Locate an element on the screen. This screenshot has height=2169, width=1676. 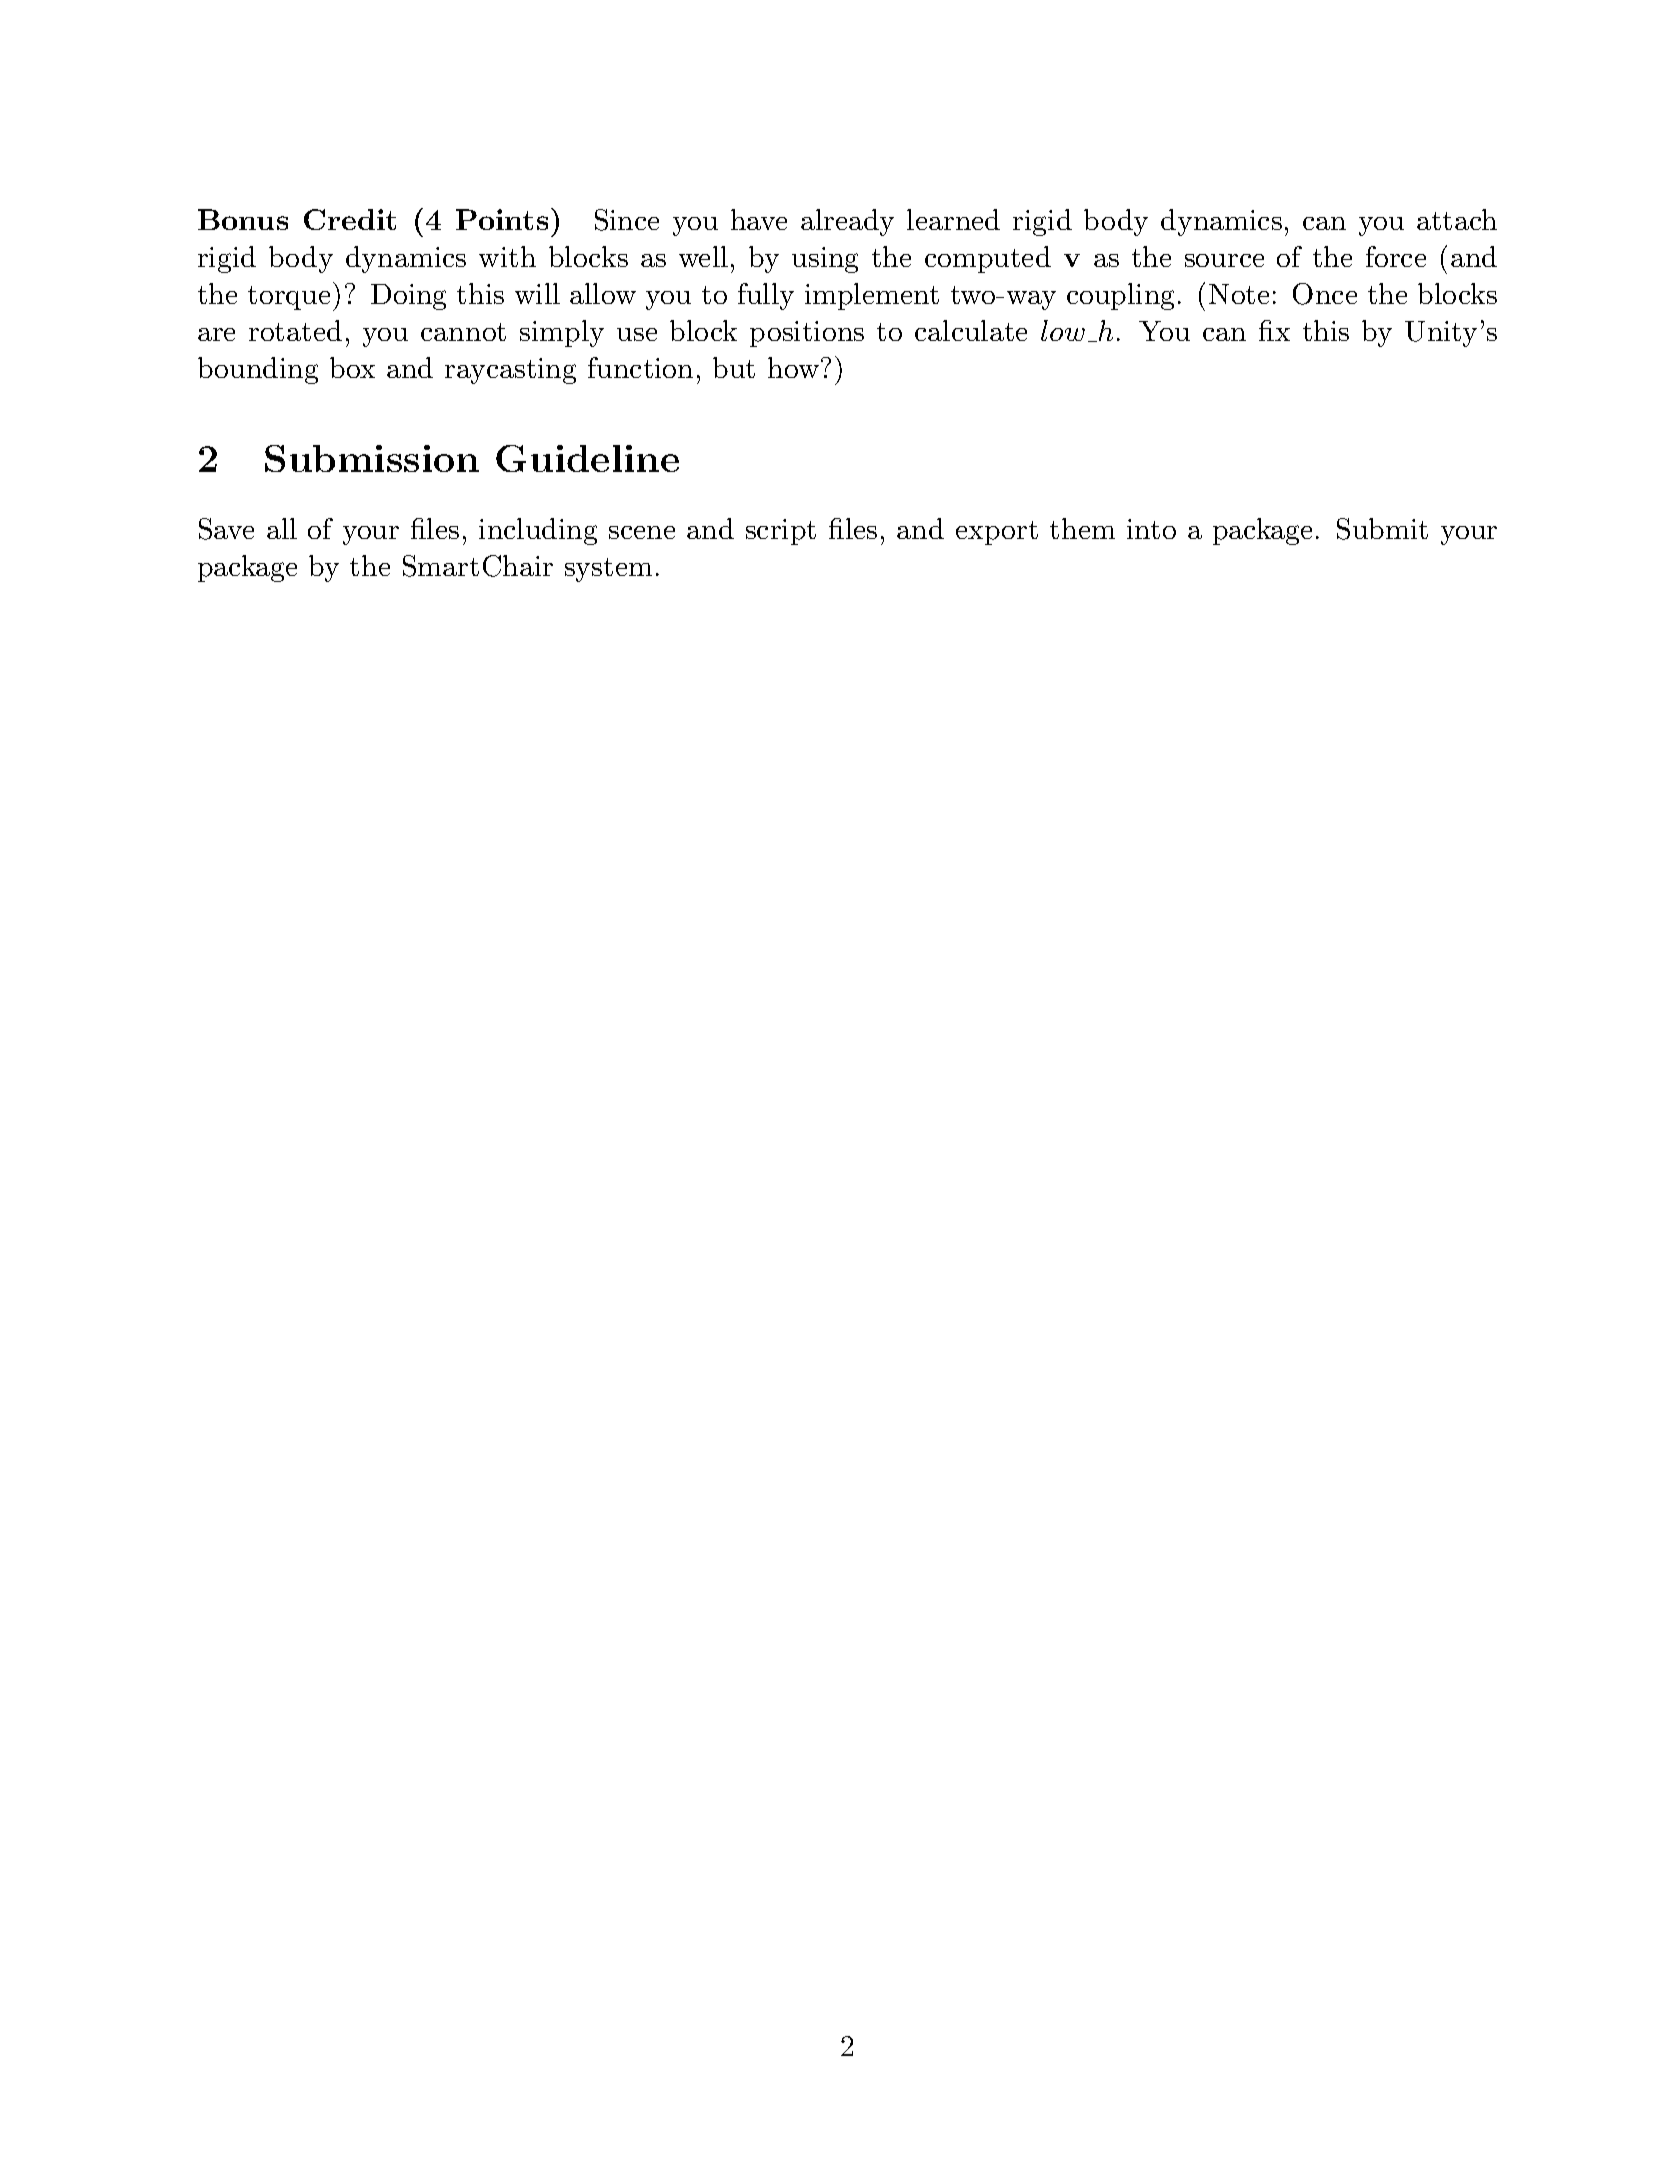
fix is located at coordinates (1274, 330).
